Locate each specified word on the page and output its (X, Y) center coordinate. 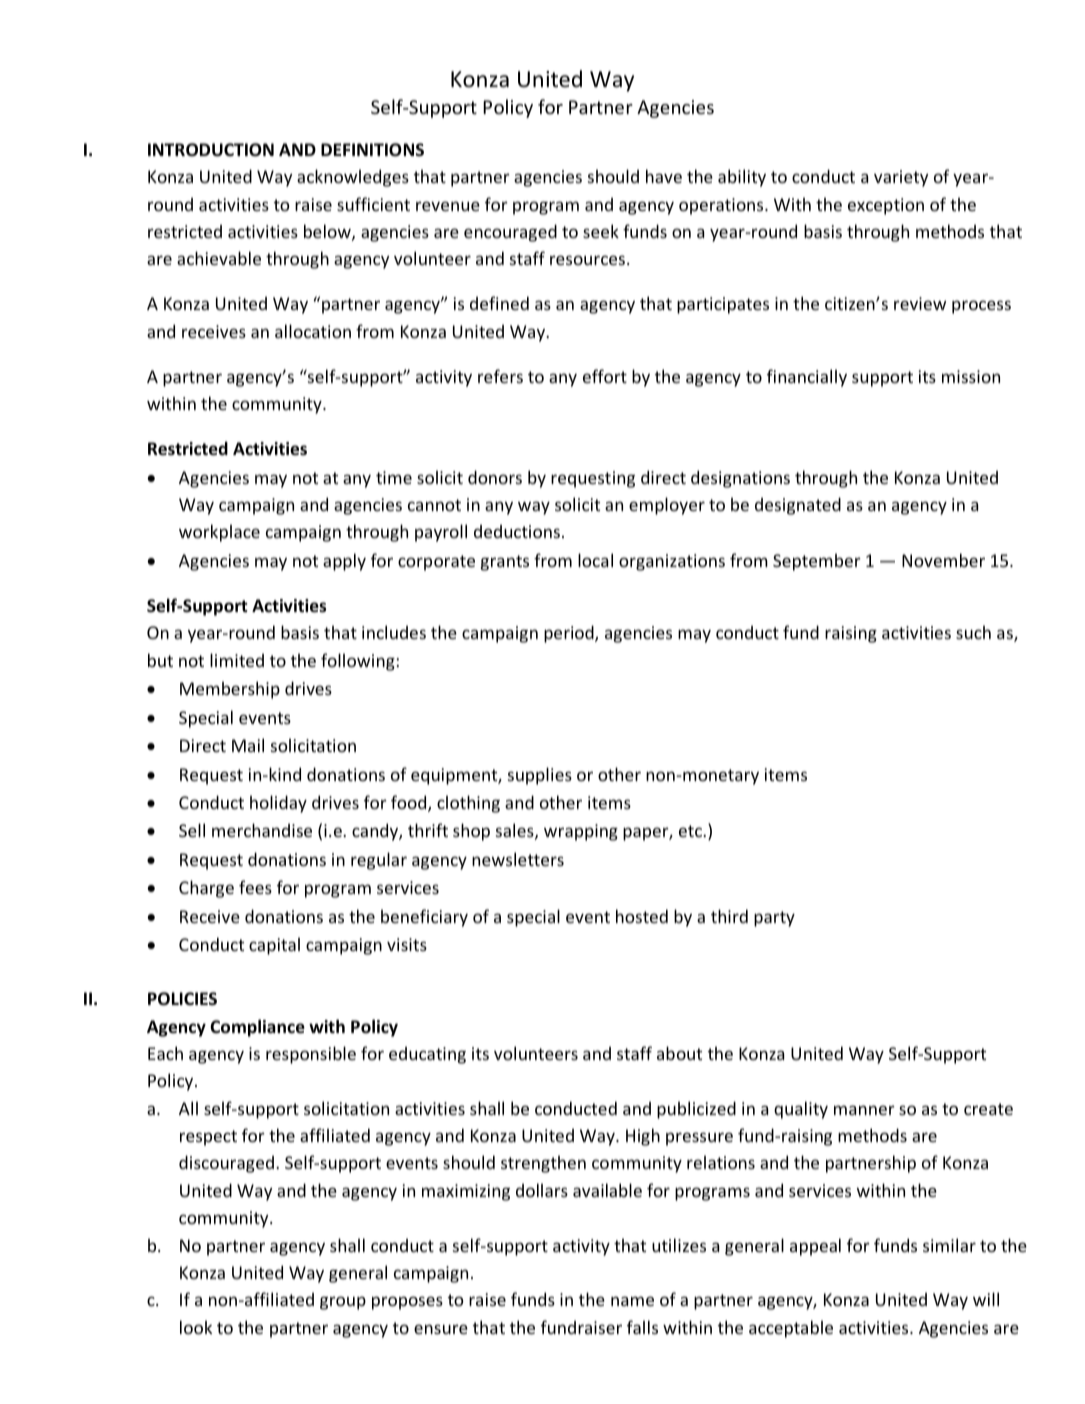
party (774, 919)
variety (901, 178)
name (632, 1301)
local (595, 560)
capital (274, 946)
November (943, 560)
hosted (642, 916)
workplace (219, 533)
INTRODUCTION (211, 150)
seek (601, 231)
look (196, 1327)
